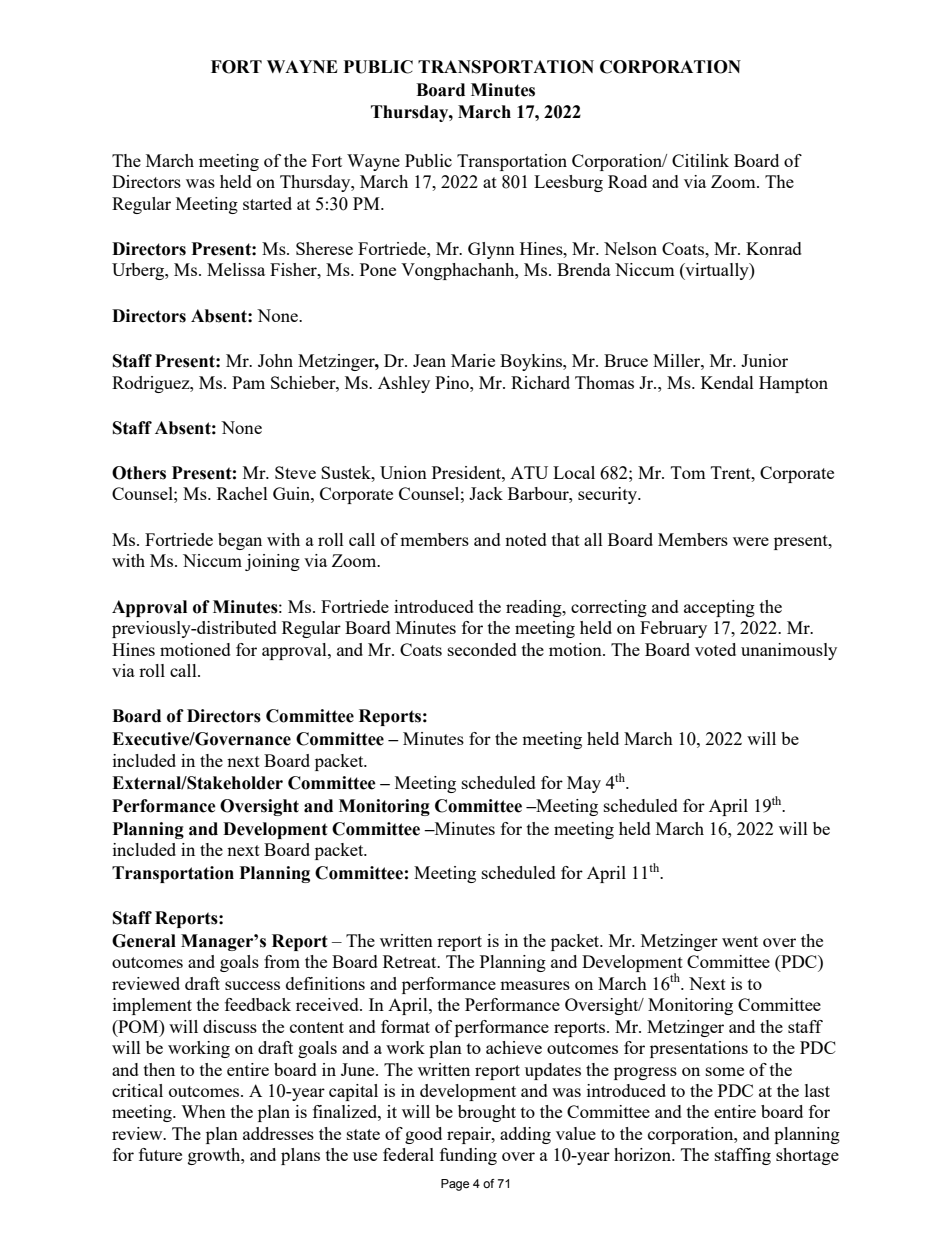  I want to click on Glynn, so click(491, 250).
